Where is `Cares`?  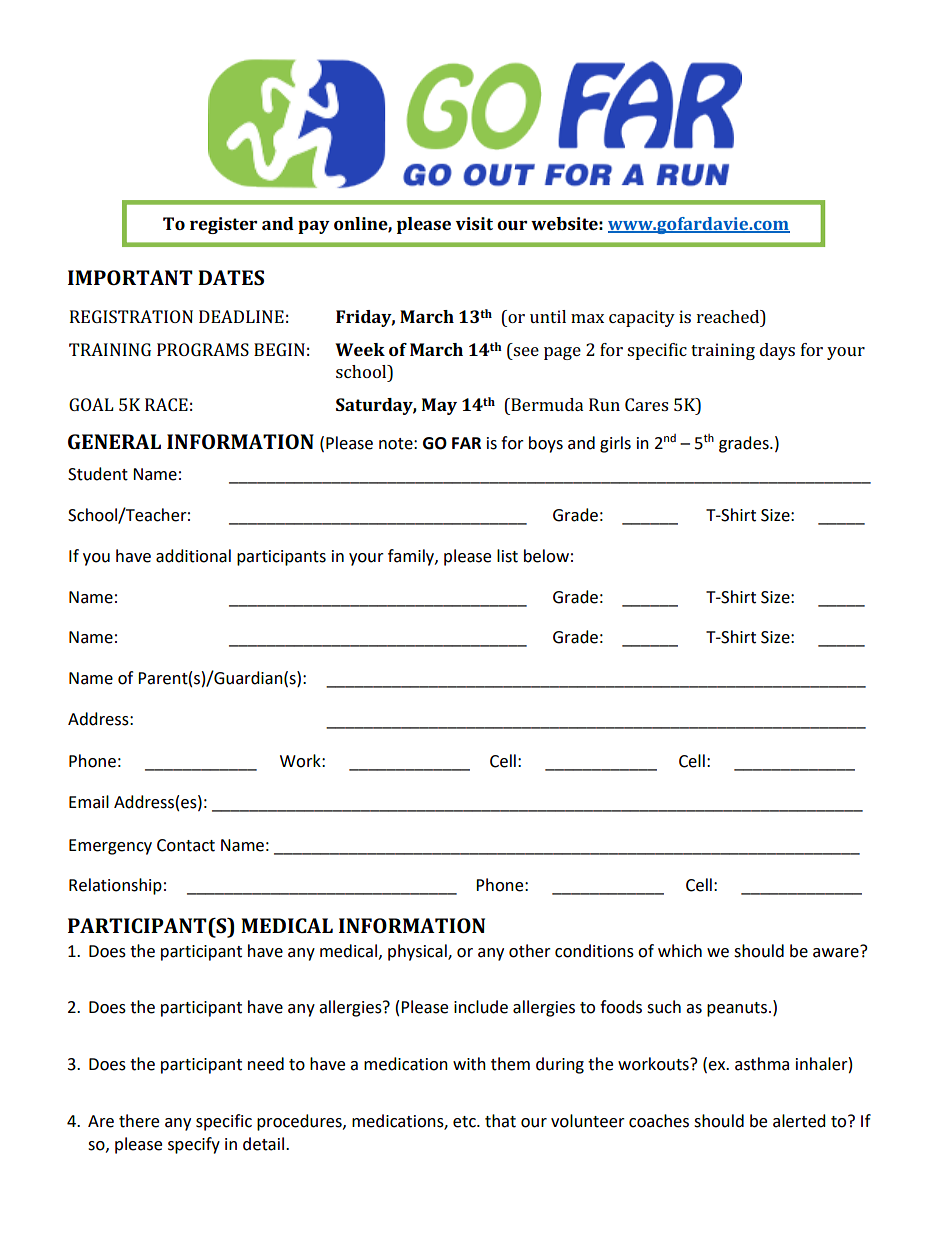 Cares is located at coordinates (646, 404).
